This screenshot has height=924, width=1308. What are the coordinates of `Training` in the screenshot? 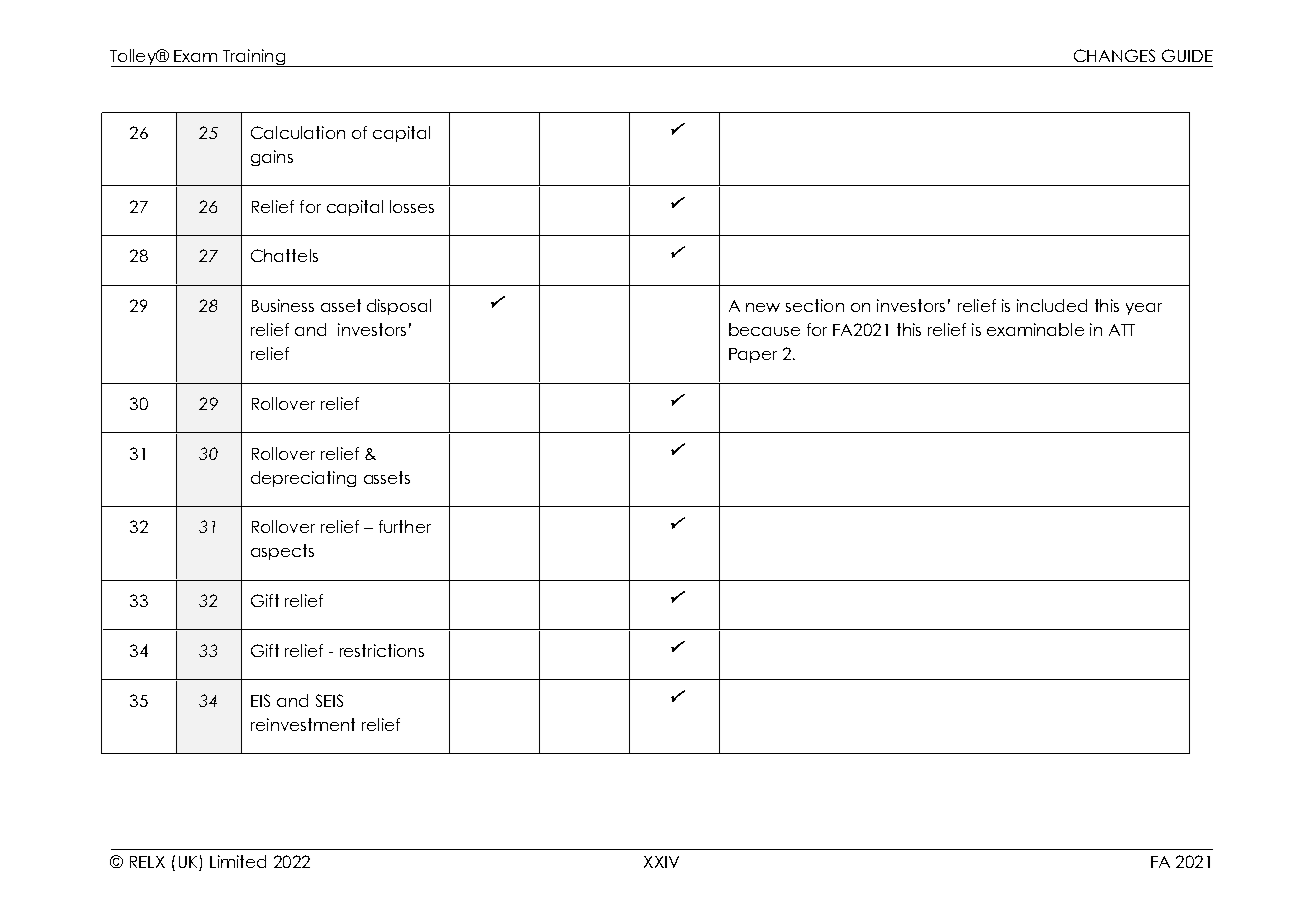 It's located at (254, 58).
